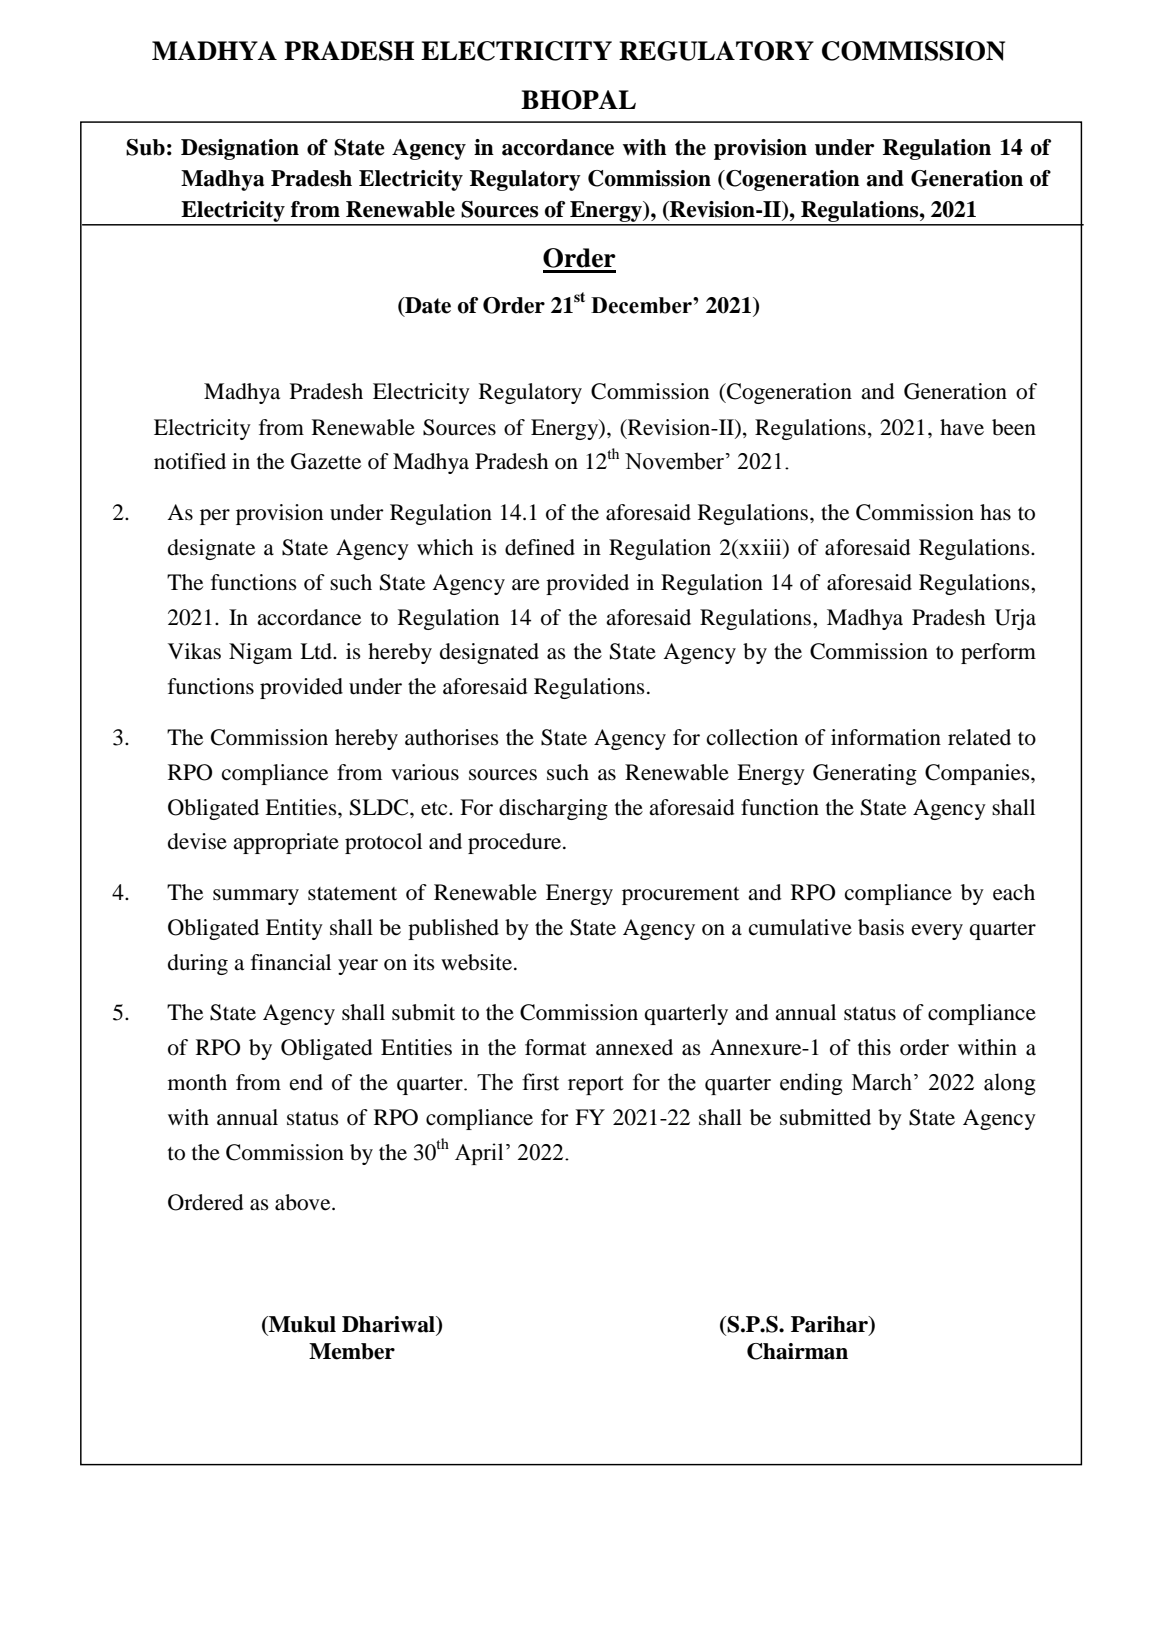  Describe the element at coordinates (260, 653) in the screenshot. I see `Nigam` at that location.
